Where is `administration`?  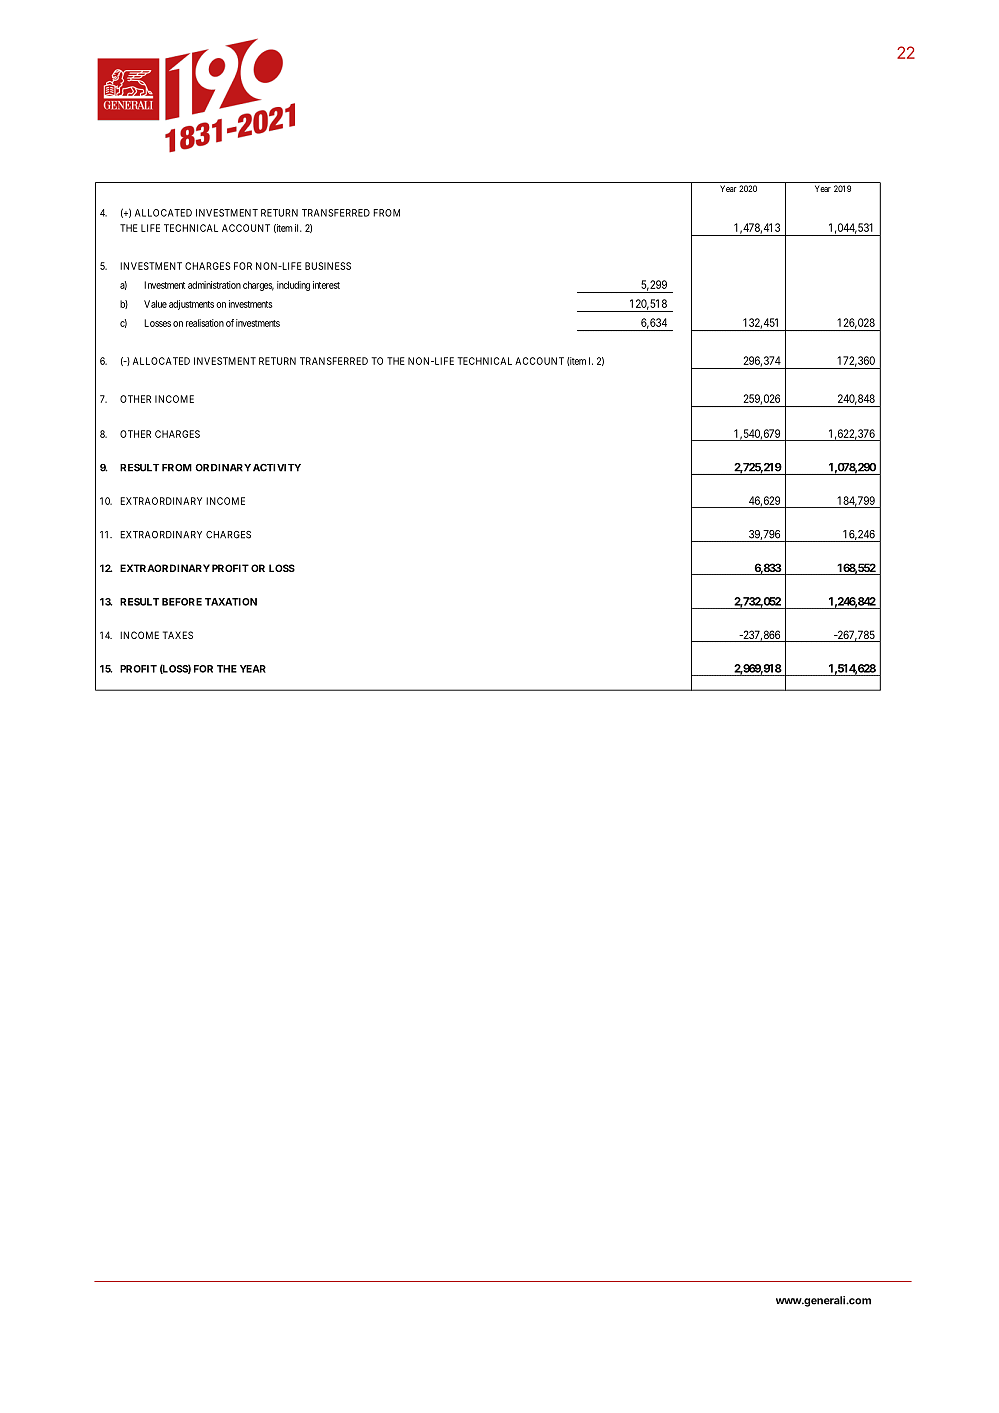
administration is located at coordinates (214, 285).
